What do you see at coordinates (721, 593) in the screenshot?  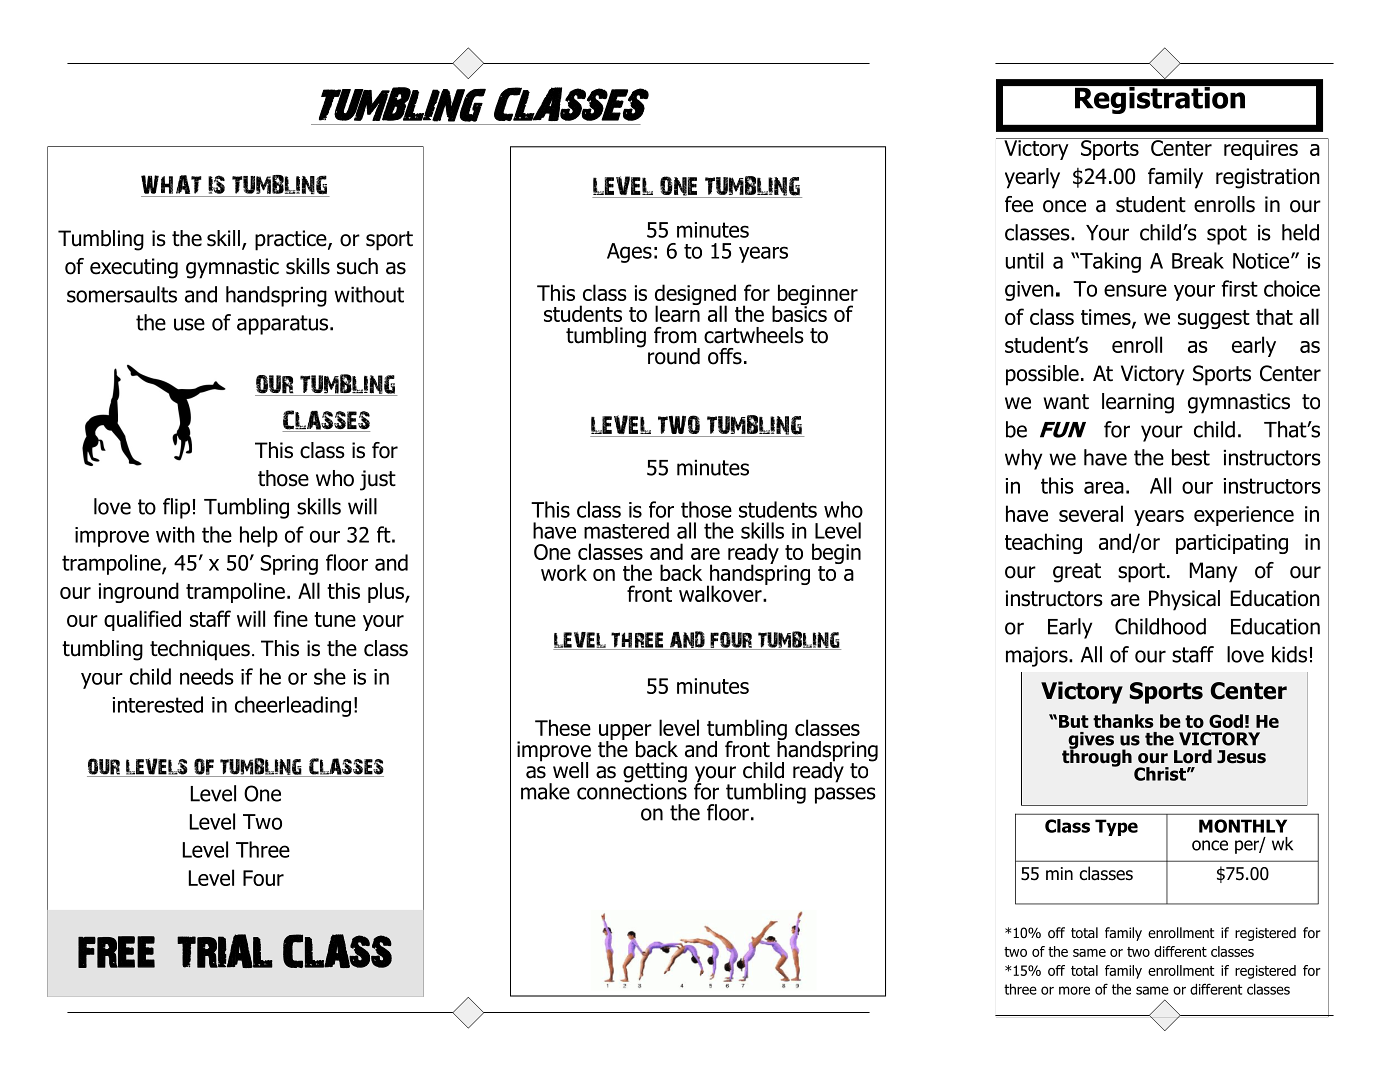 I see `walkover` at bounding box center [721, 593].
